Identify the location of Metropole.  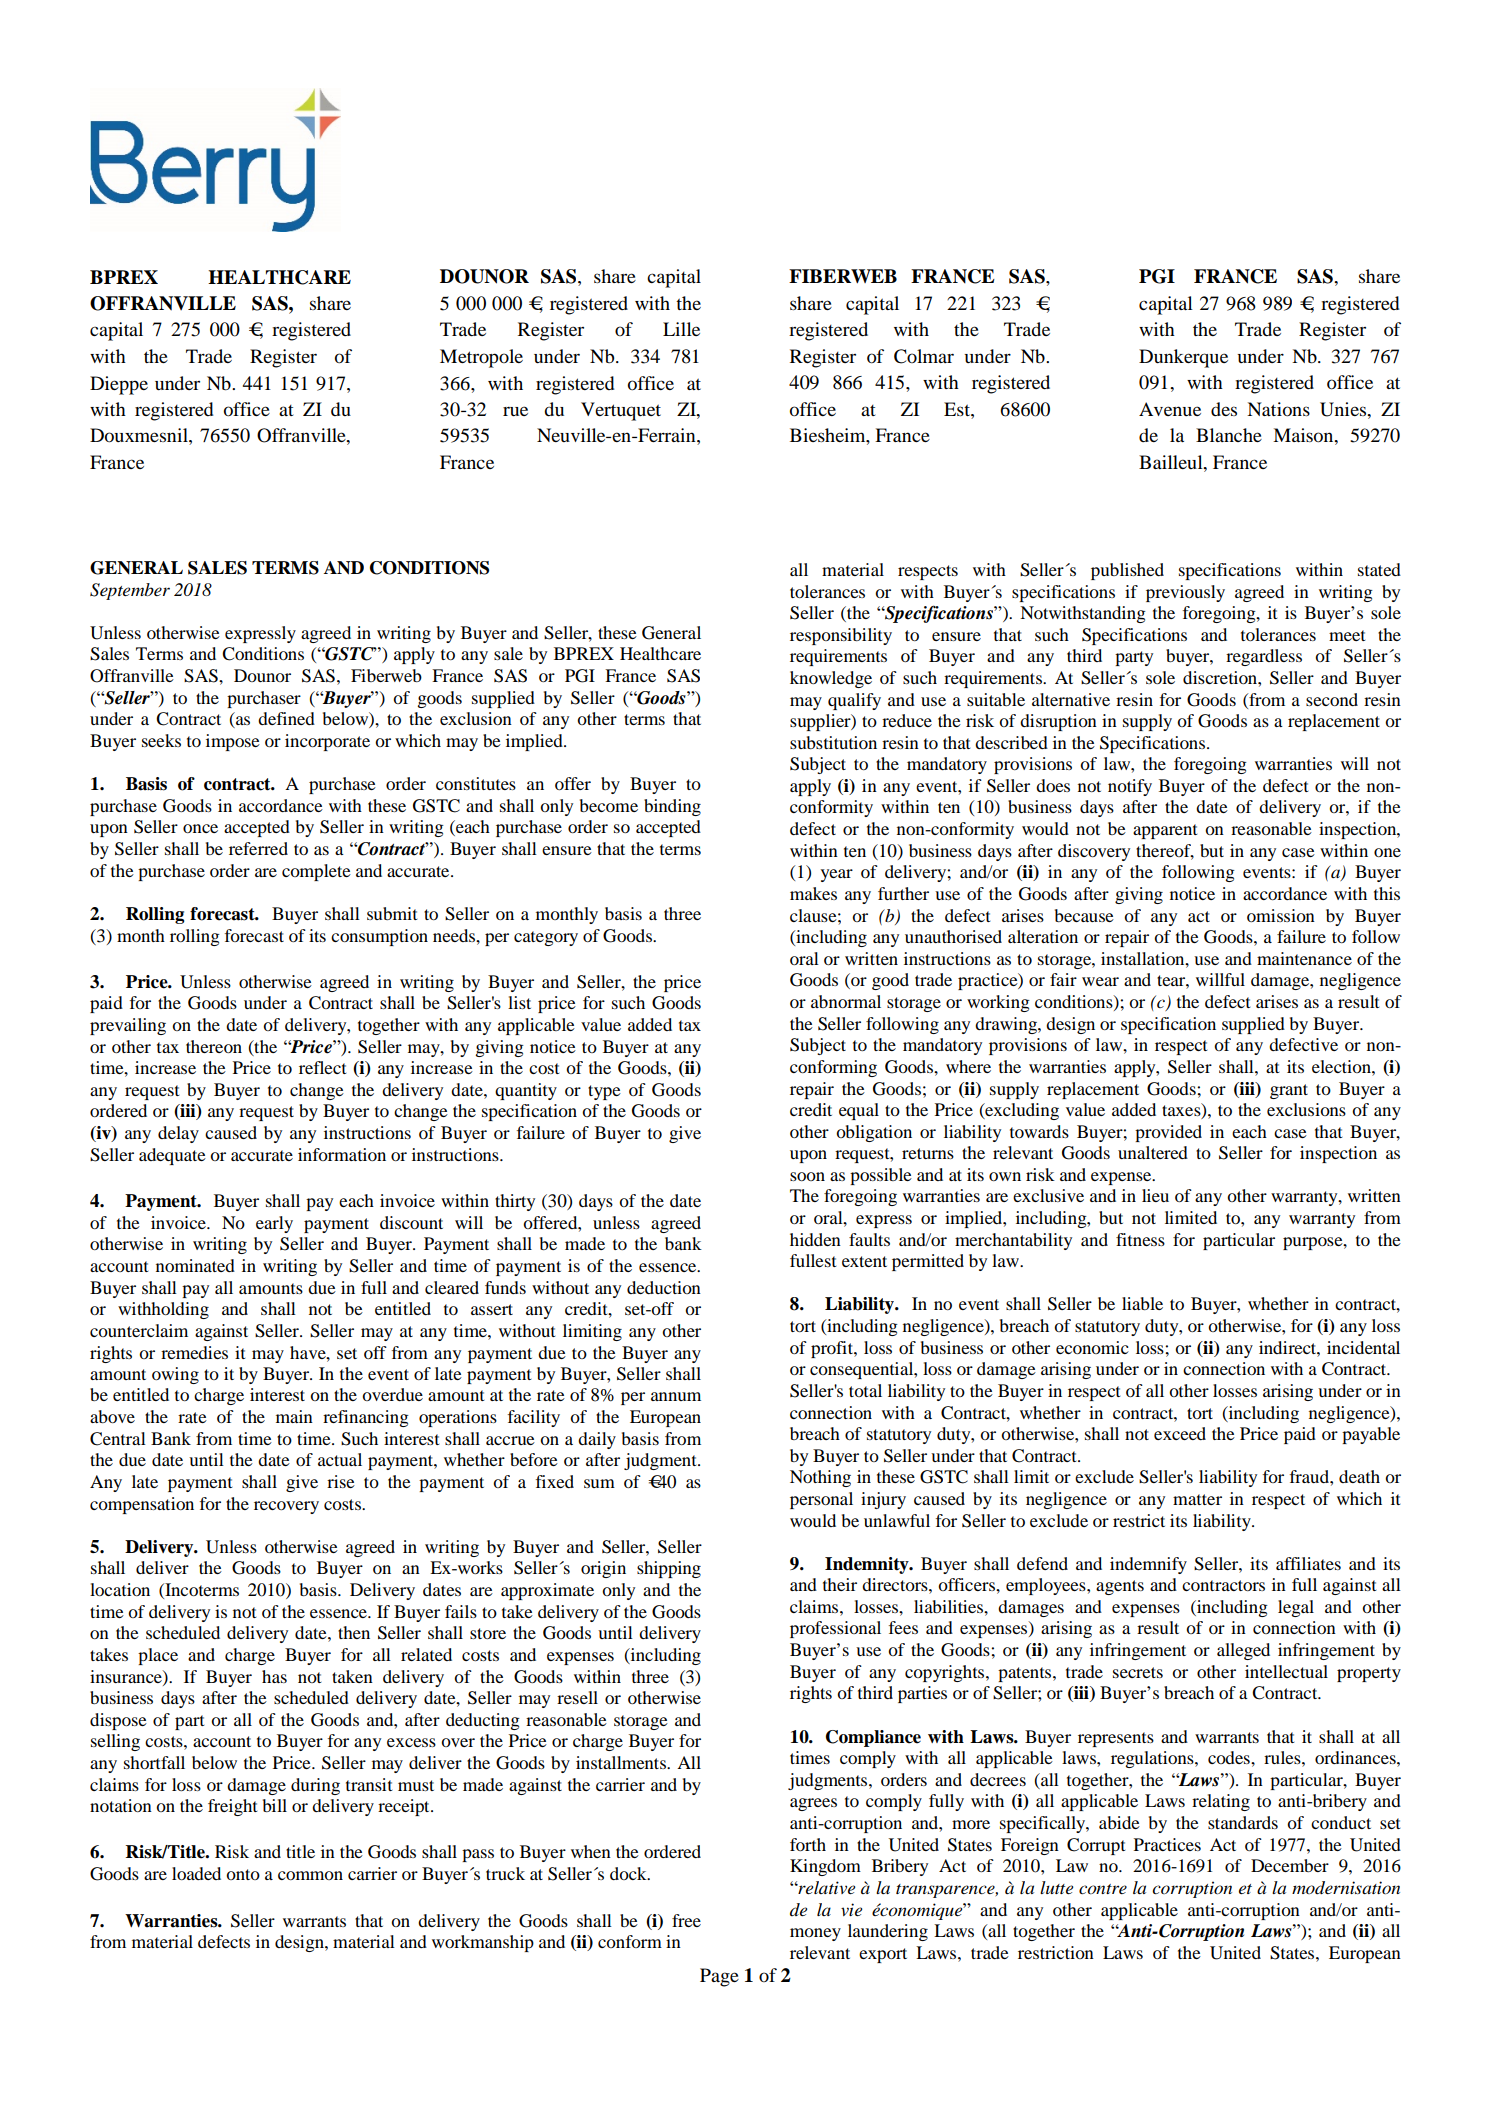
(481, 358).
